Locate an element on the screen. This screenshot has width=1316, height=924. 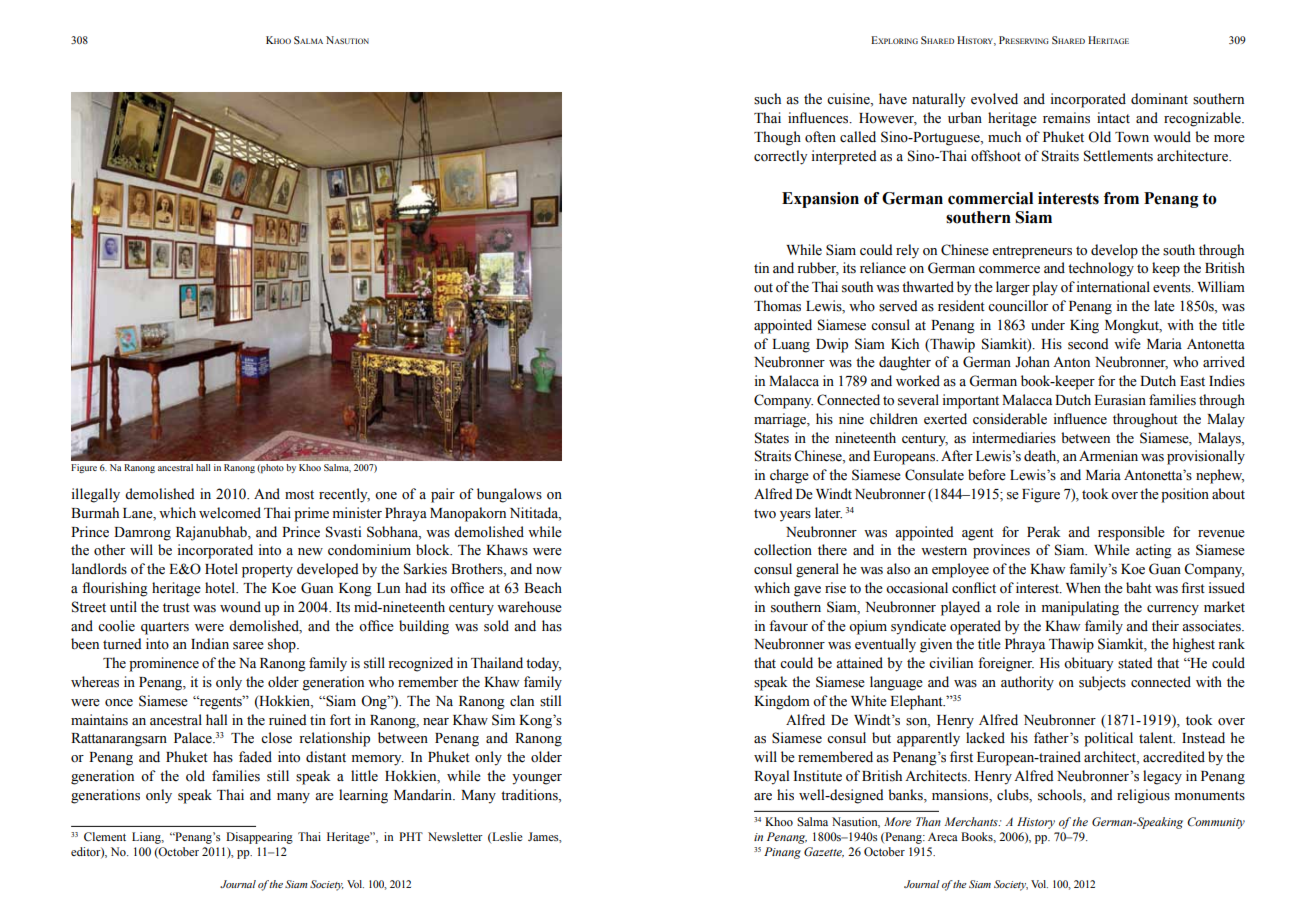
Though is located at coordinates (777, 138).
